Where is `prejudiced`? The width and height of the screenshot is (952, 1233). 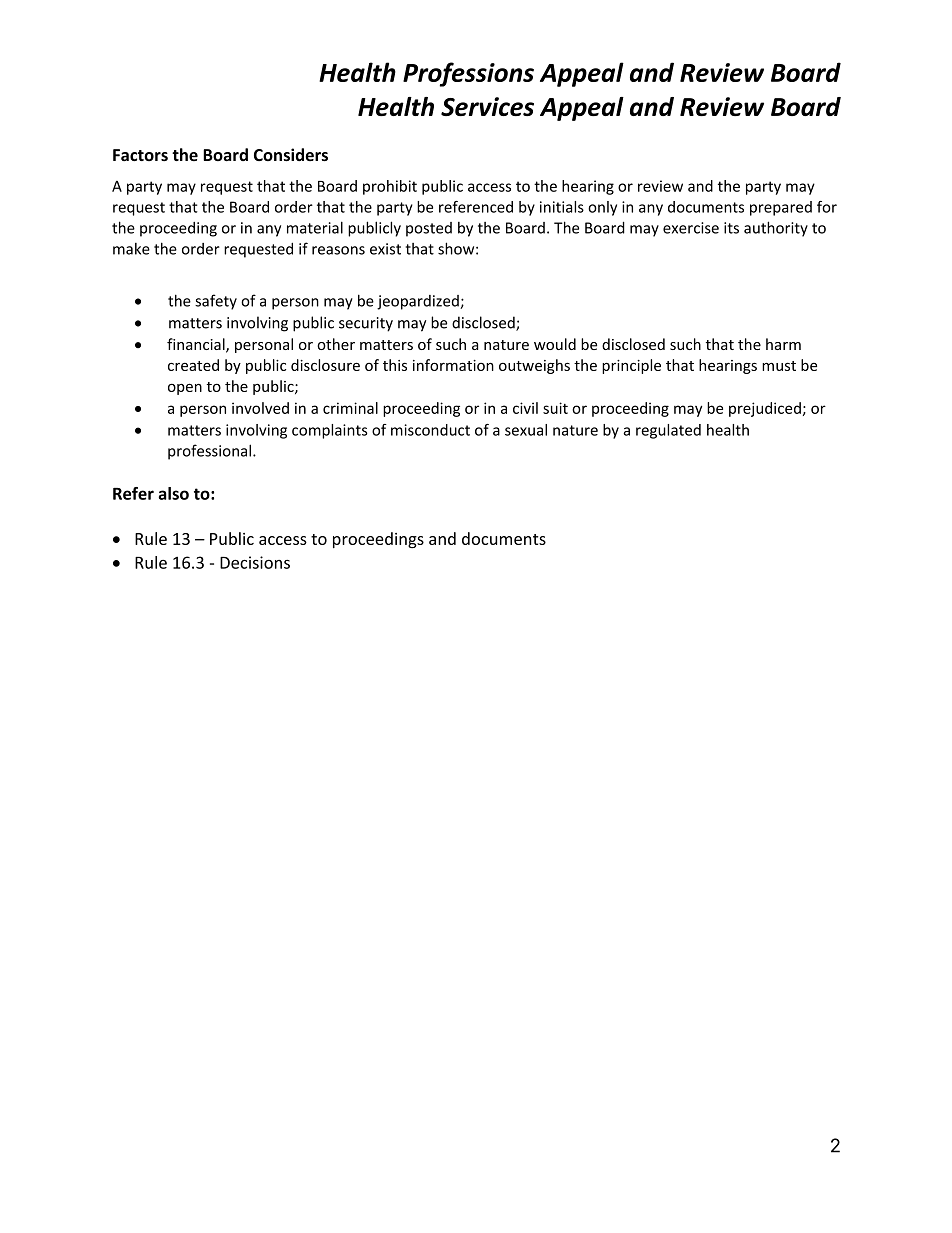
prejudiced is located at coordinates (765, 409).
